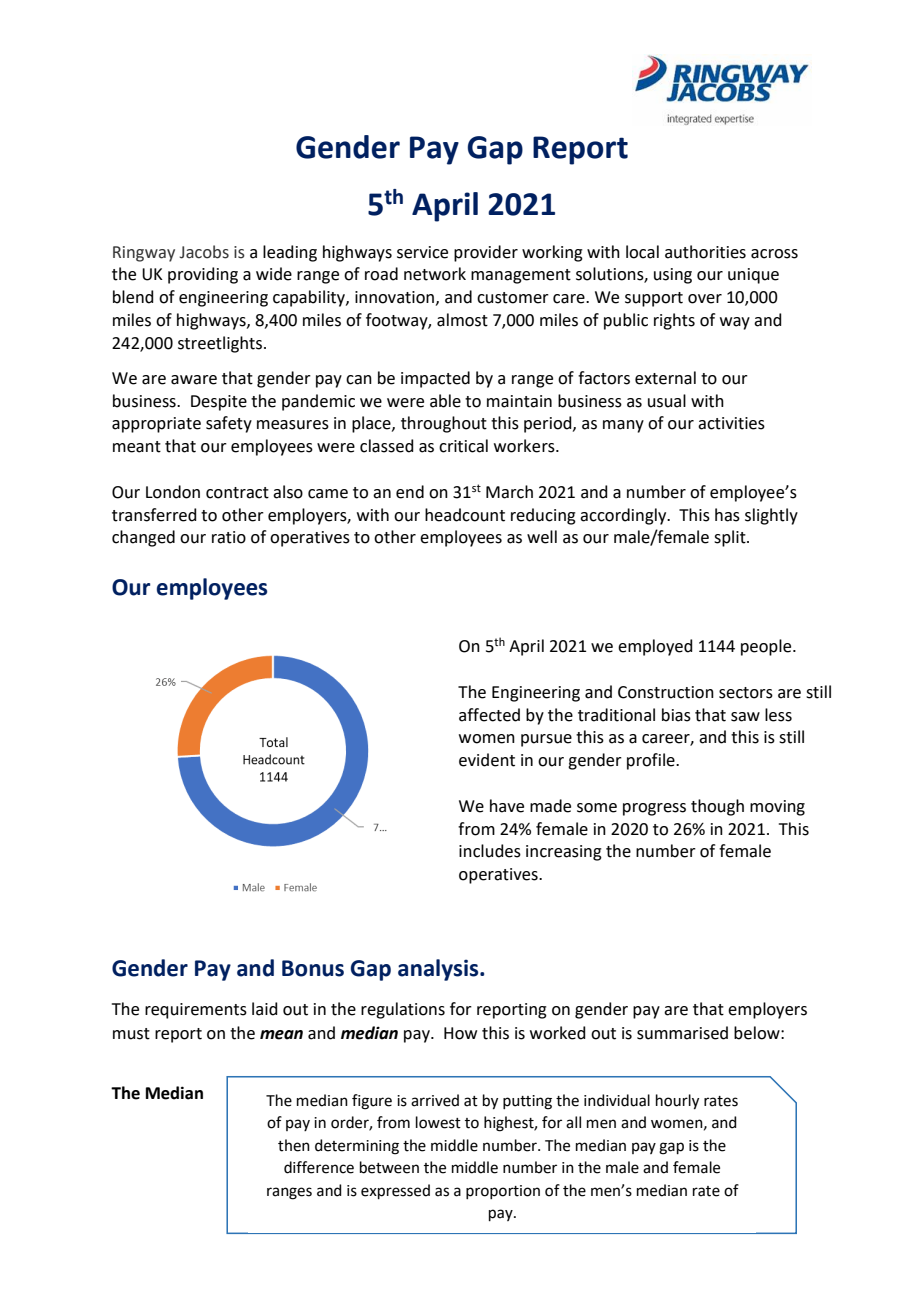 The width and height of the image is (924, 1308). I want to click on over, so click(705, 299).
